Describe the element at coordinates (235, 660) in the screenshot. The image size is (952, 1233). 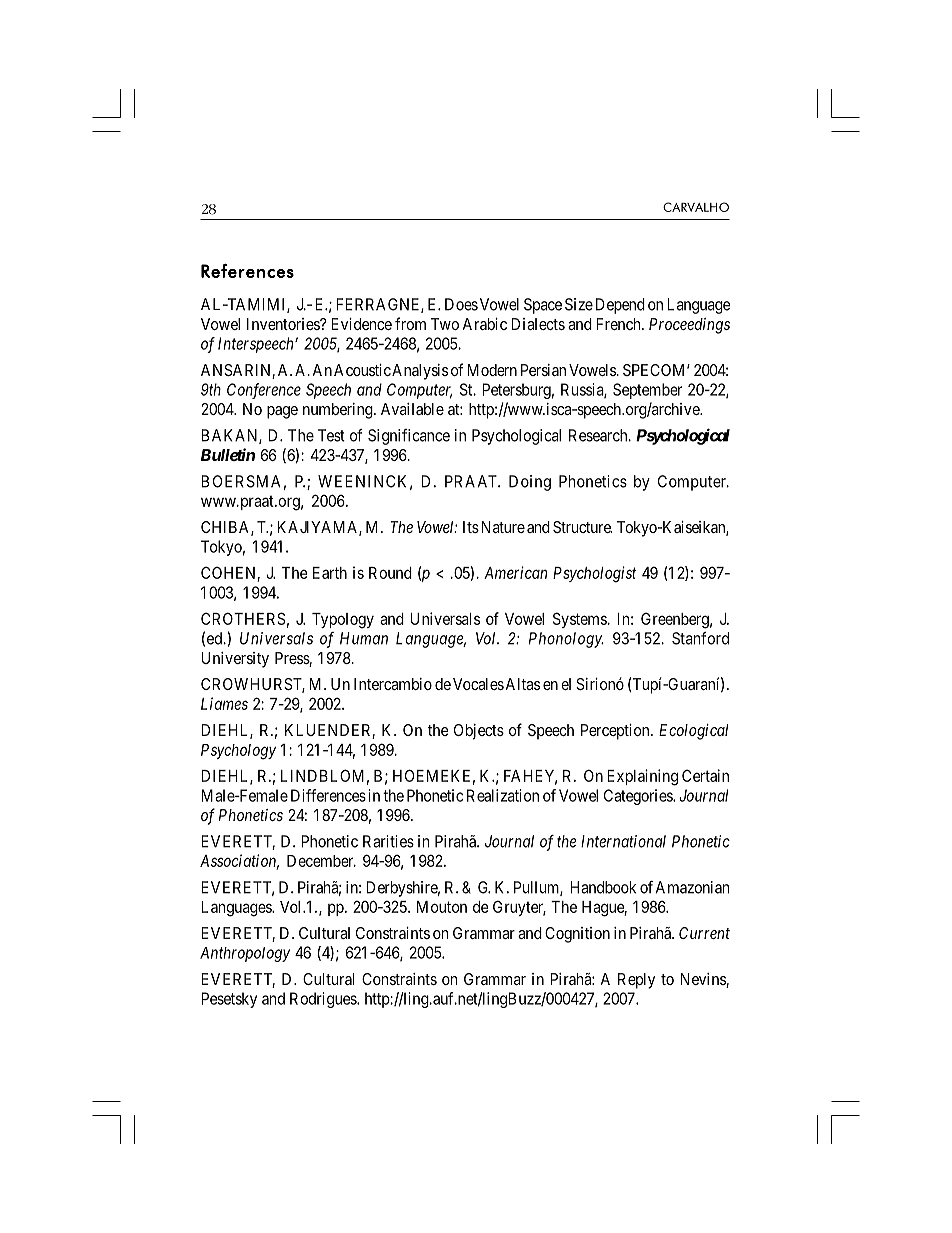
I see `University` at that location.
